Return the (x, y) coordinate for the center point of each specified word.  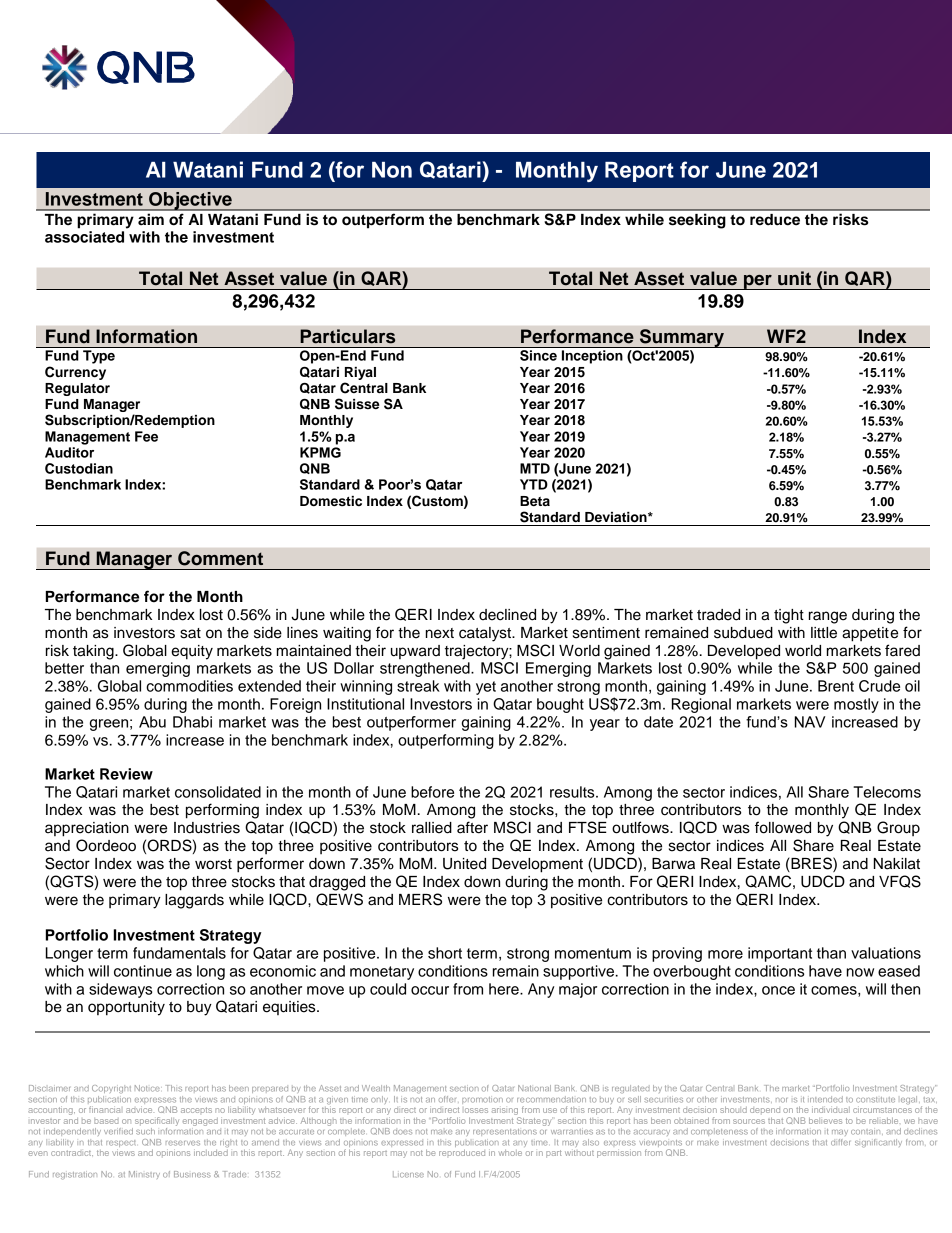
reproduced (462, 1152)
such (145, 1131)
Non (392, 170)
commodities (189, 686)
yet (486, 688)
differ (840, 1142)
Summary (682, 338)
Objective (190, 201)
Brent (836, 686)
